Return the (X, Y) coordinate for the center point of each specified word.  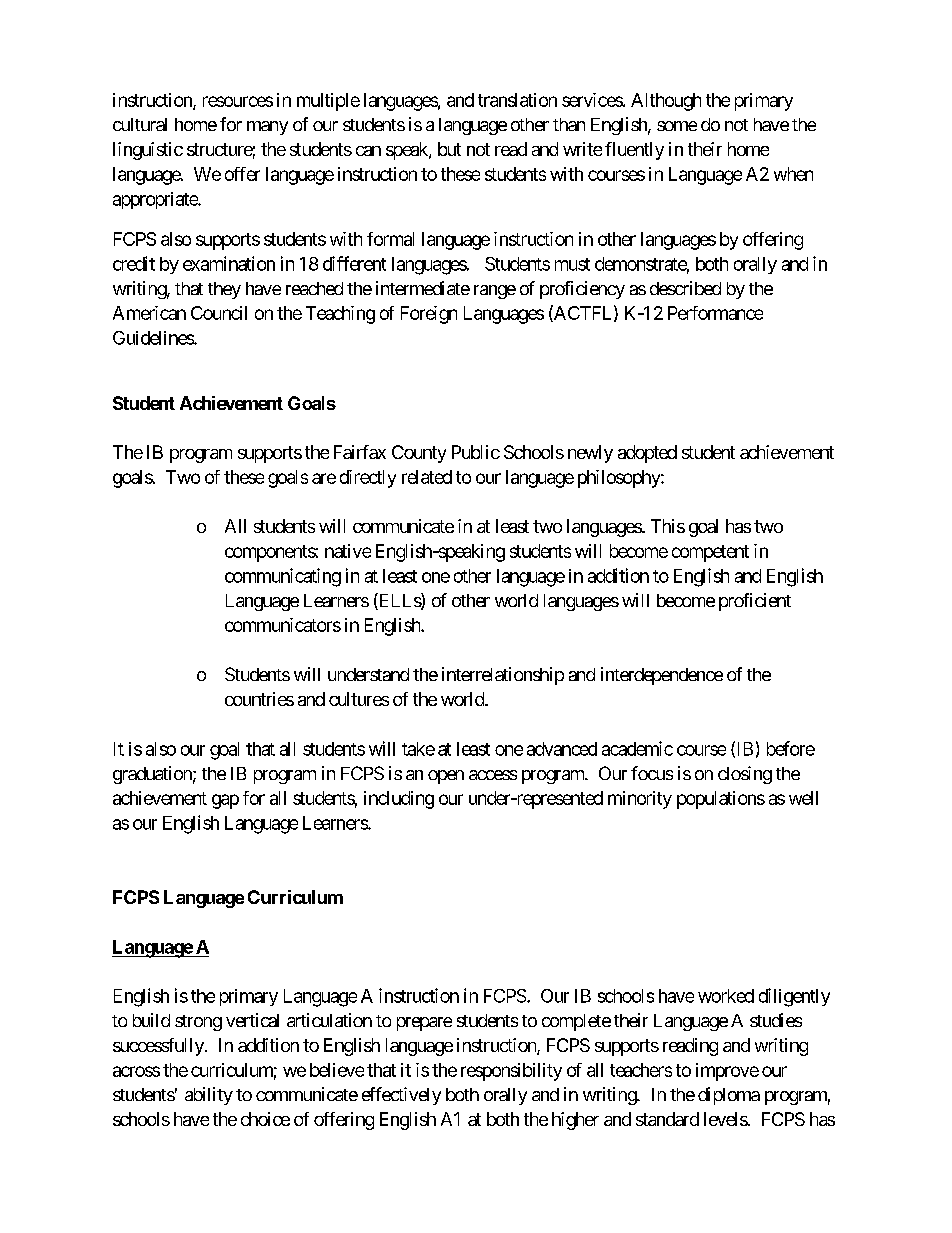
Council (219, 313)
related (427, 477)
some (677, 126)
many (267, 128)
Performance (715, 313)
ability (209, 1096)
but (449, 149)
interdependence (662, 676)
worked (726, 996)
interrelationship (503, 676)
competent (710, 553)
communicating (283, 577)
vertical (252, 1020)
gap (225, 801)
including (399, 800)
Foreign (429, 315)
